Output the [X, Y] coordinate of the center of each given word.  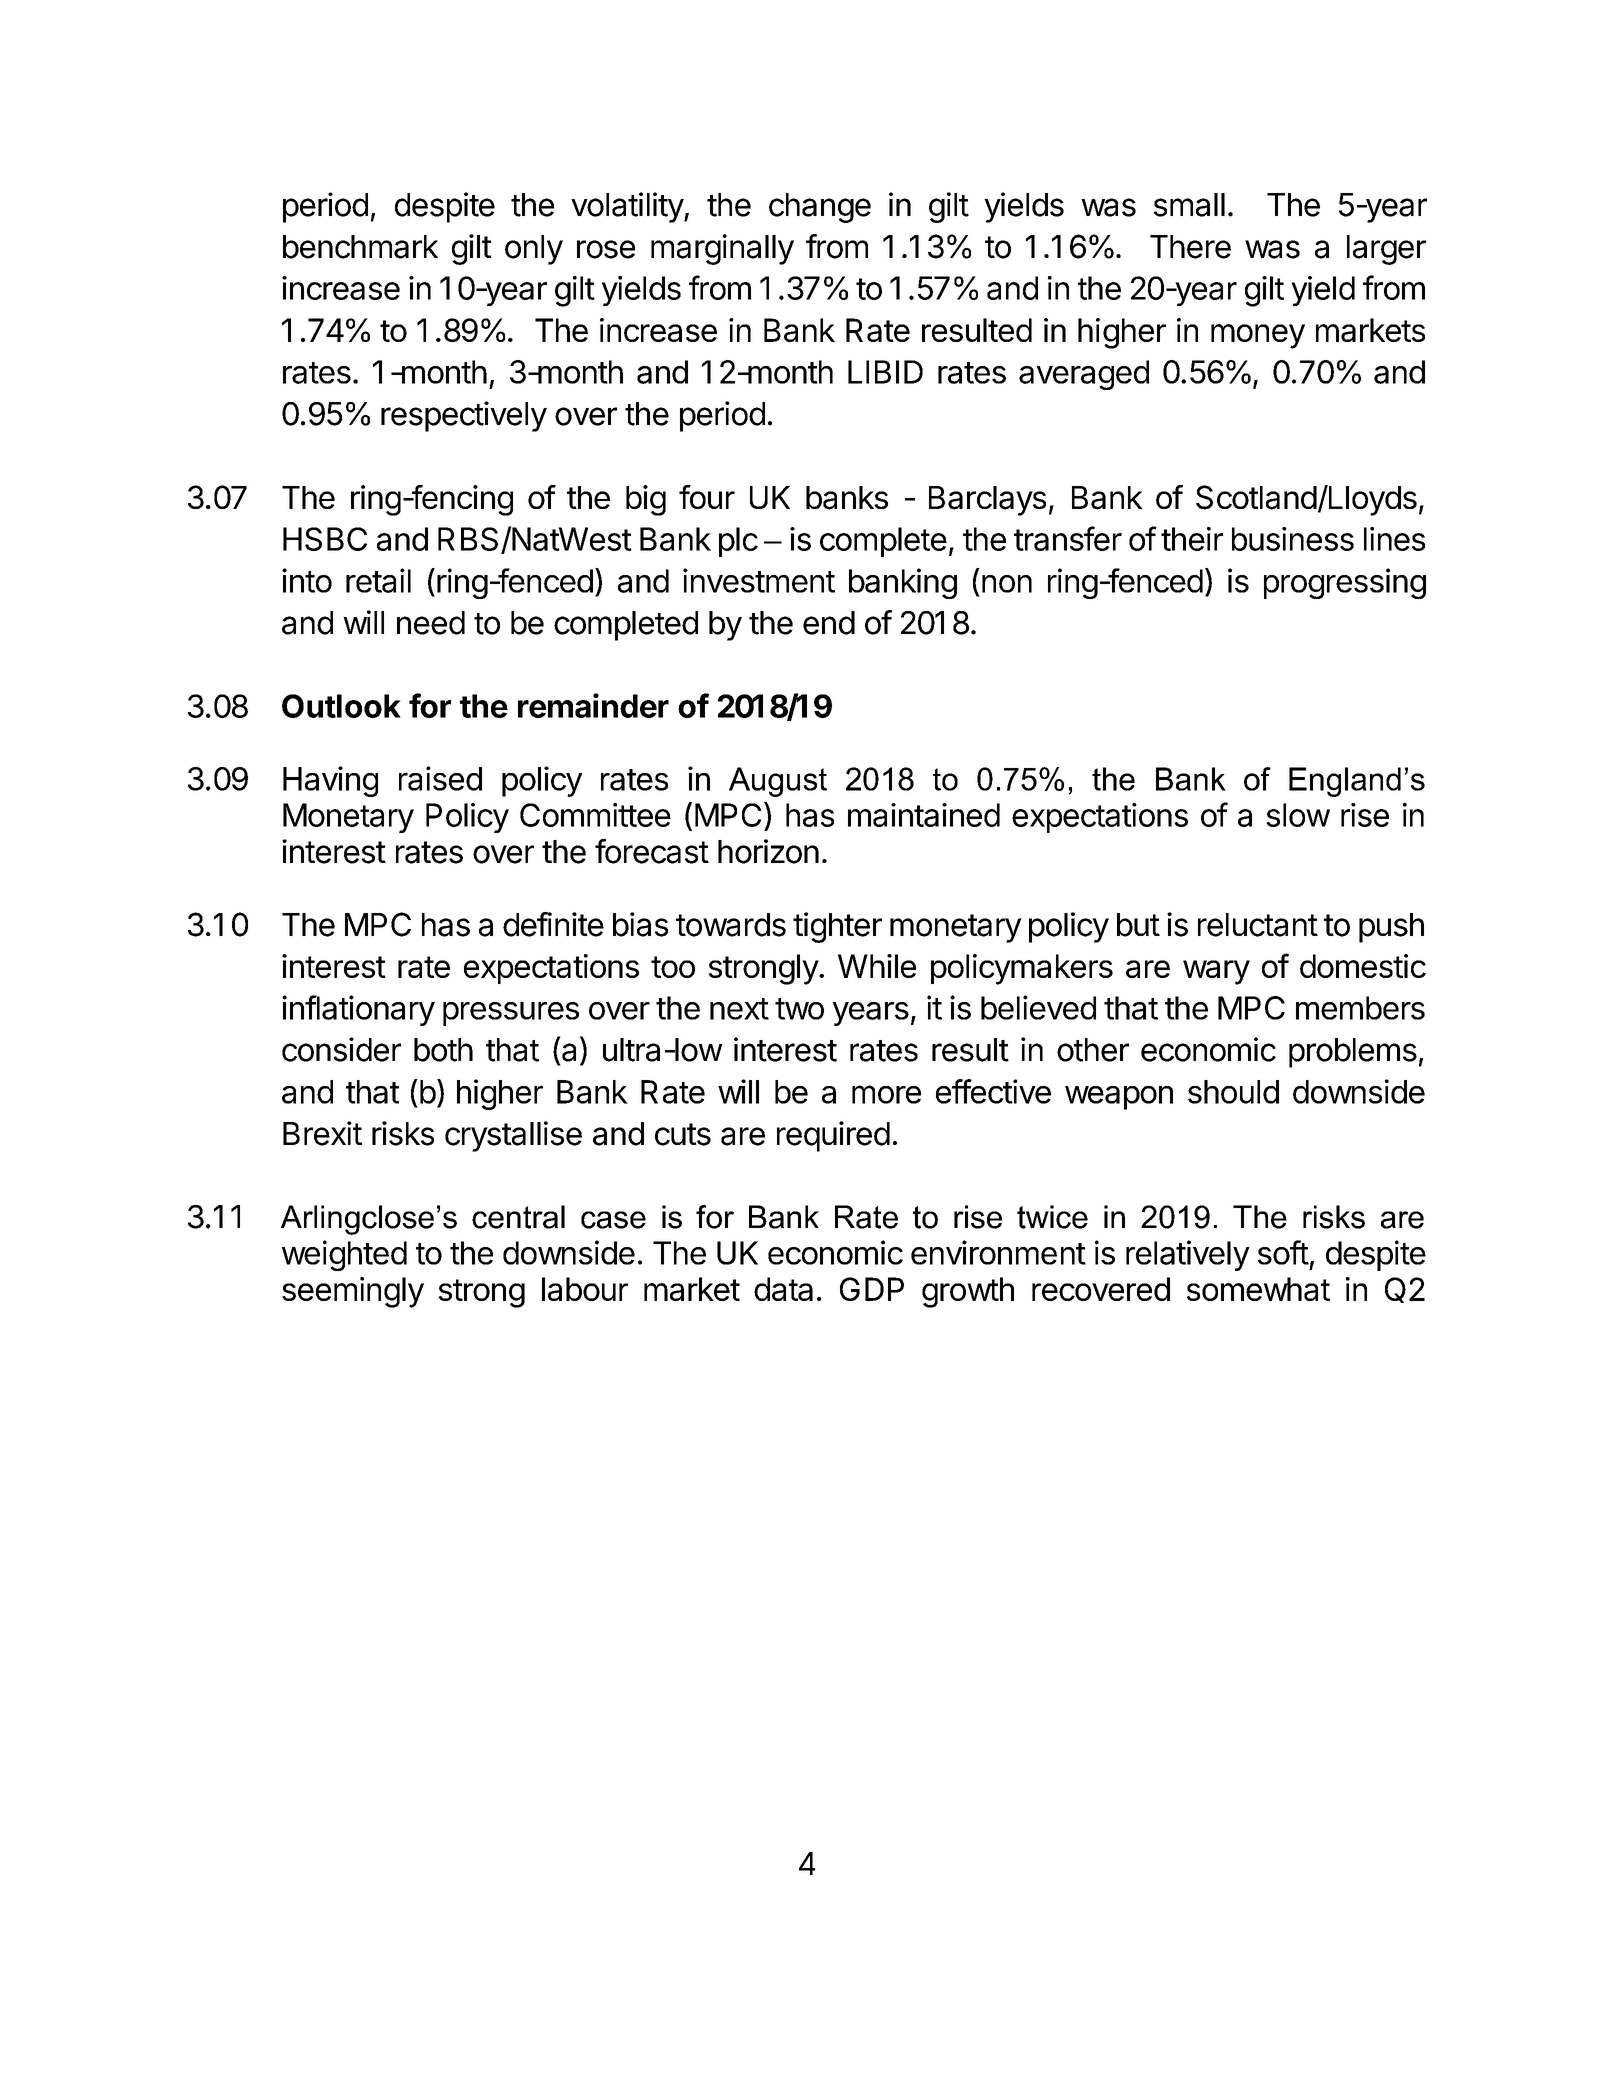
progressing [1345, 583]
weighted [344, 1255]
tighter [837, 927]
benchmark [360, 247]
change [820, 208]
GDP [872, 1289]
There [1190, 247]
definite [553, 924]
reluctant [1258, 925]
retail [378, 580]
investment [759, 580]
